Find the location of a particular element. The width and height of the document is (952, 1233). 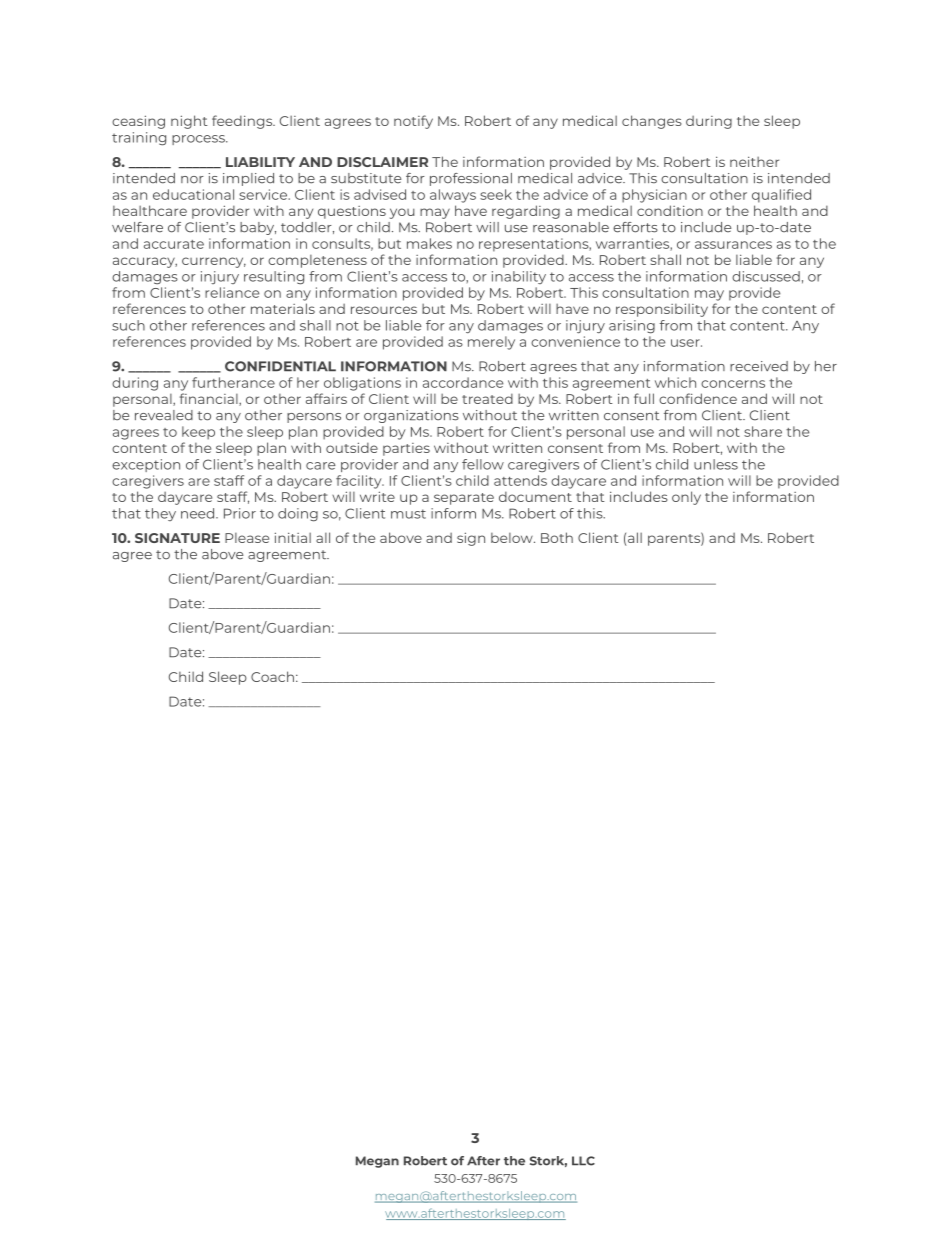

process is located at coordinates (199, 140).
